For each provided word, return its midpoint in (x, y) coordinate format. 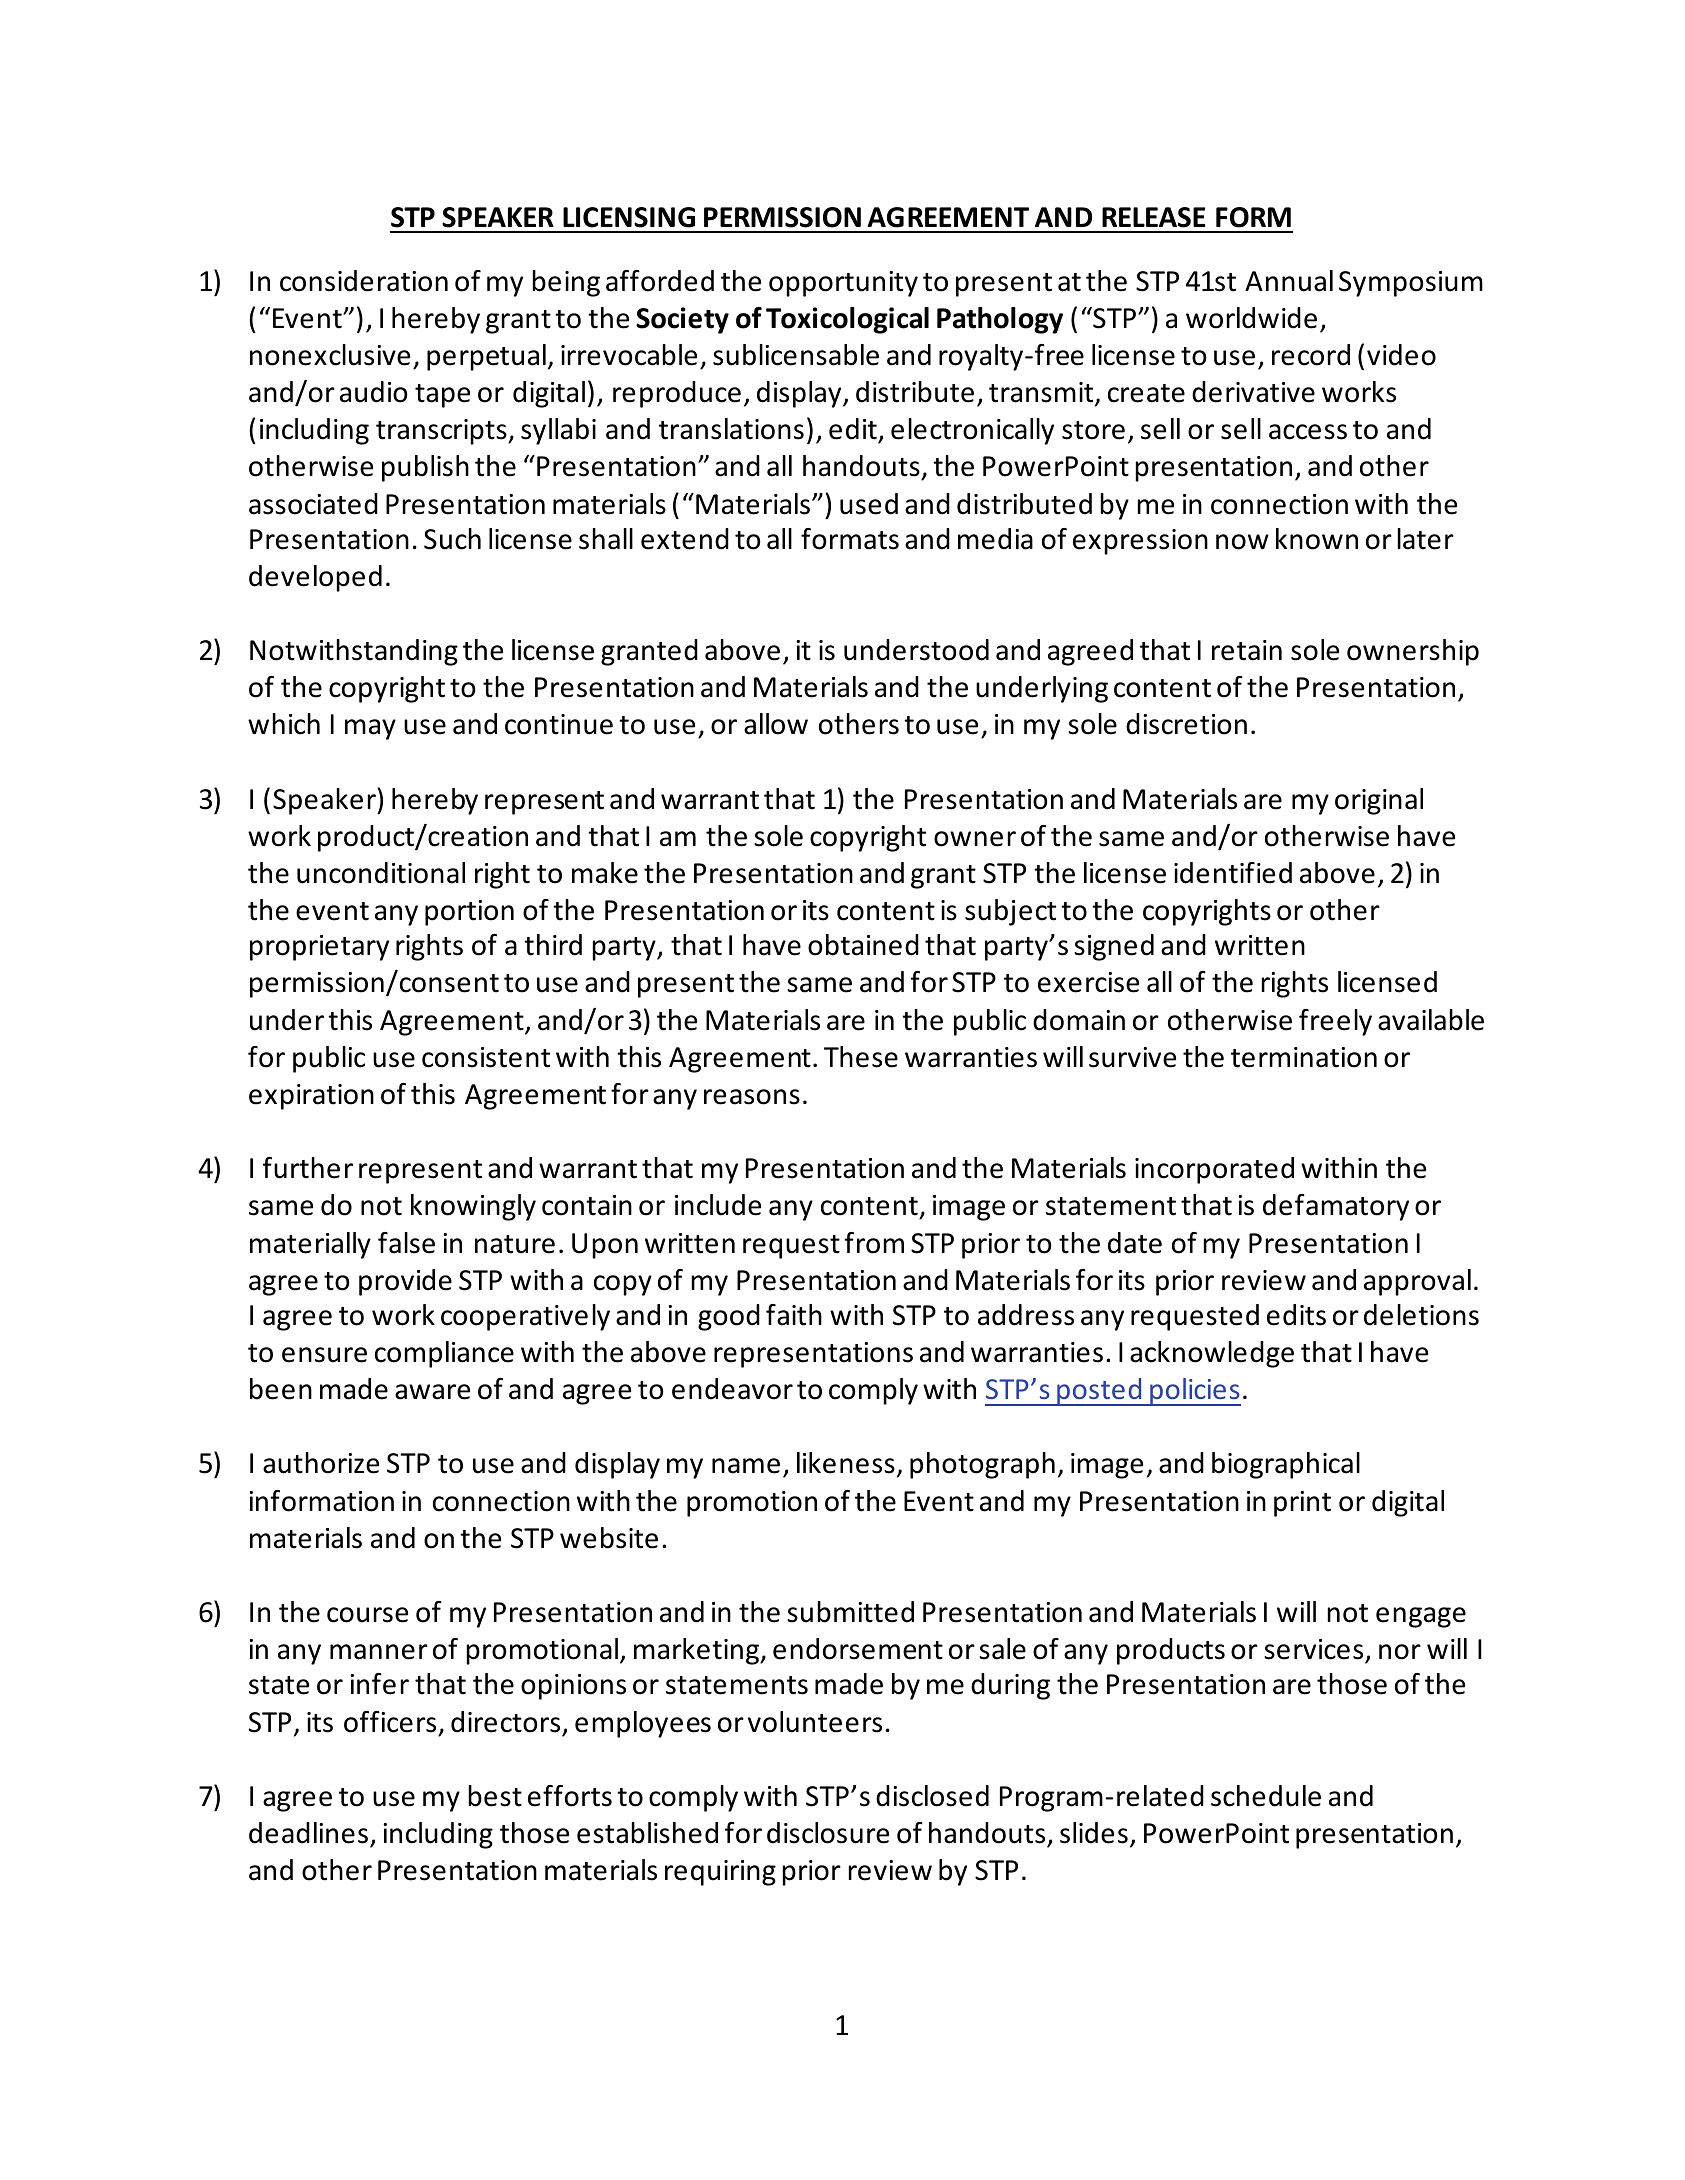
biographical (1286, 1465)
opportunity (843, 284)
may (370, 729)
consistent (486, 1057)
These (861, 1057)
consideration (364, 281)
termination (1304, 1057)
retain (1247, 650)
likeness (846, 1463)
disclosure (828, 1833)
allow (776, 724)
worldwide (1251, 318)
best (495, 1796)
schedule (1266, 1796)
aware (432, 1392)
